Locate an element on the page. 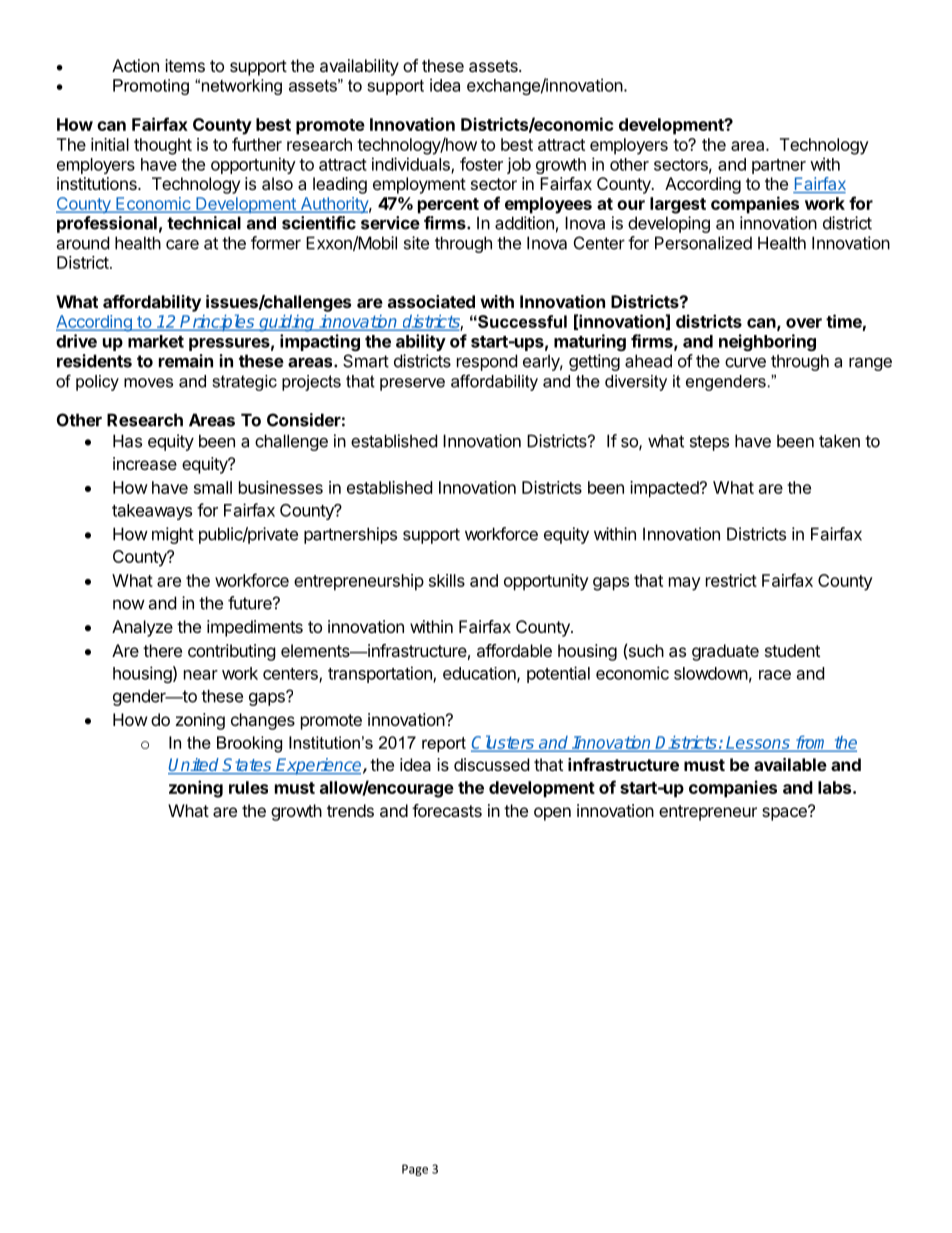 This page has width=952, height=1233. student is located at coordinates (792, 650).
